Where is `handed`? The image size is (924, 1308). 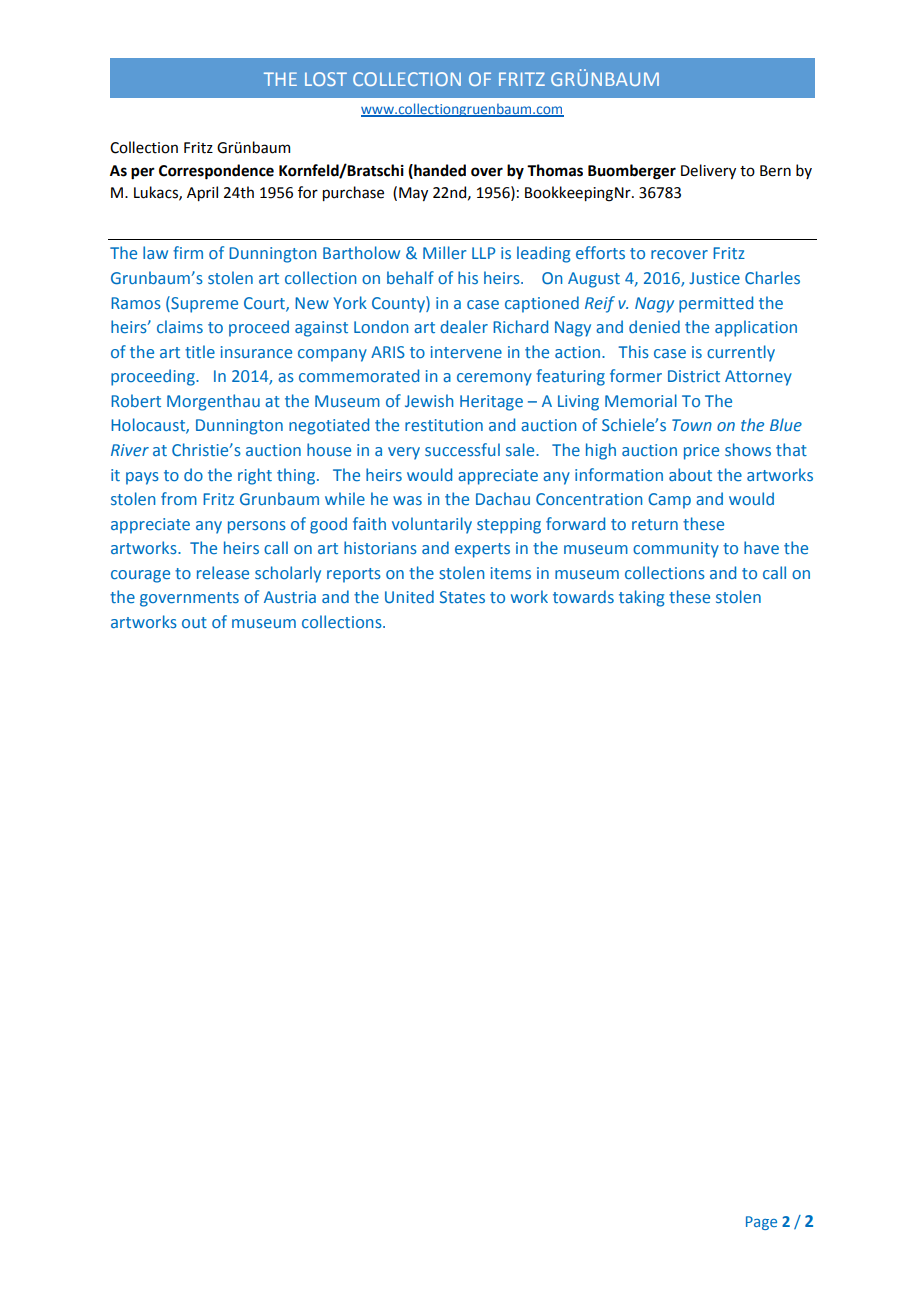
handed is located at coordinates (439, 171).
